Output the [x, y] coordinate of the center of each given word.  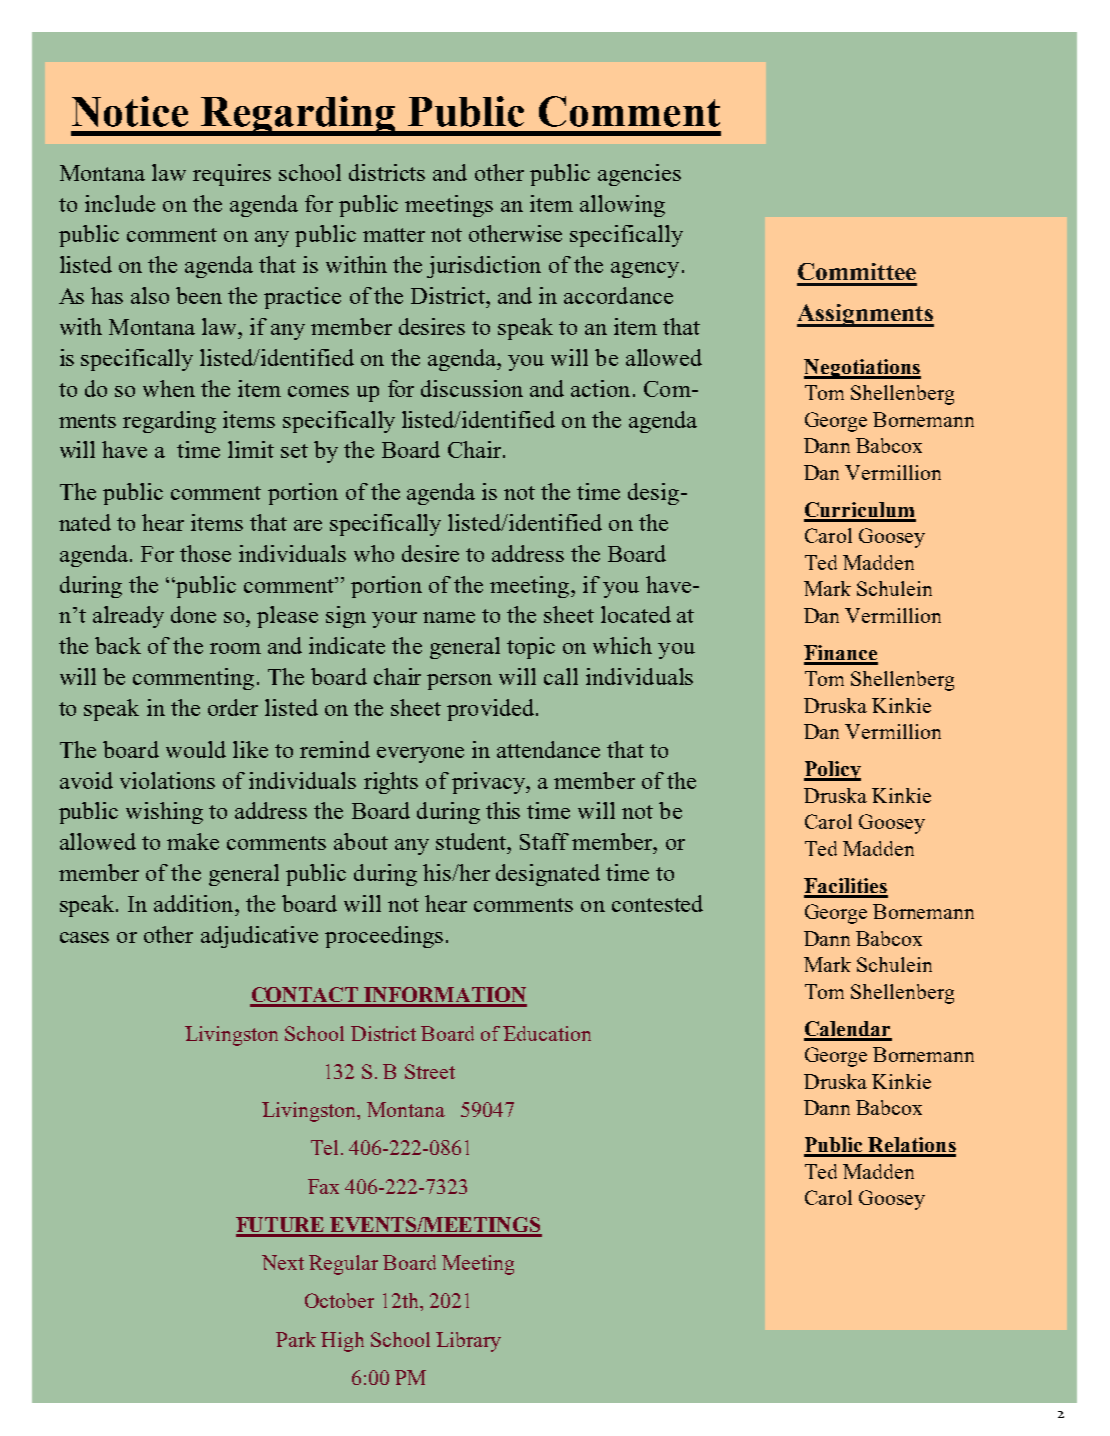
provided [492, 710]
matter [394, 235]
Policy [832, 771]
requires [232, 175]
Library [468, 1342]
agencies [639, 175]
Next [283, 1262]
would [196, 749]
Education [547, 1033]
